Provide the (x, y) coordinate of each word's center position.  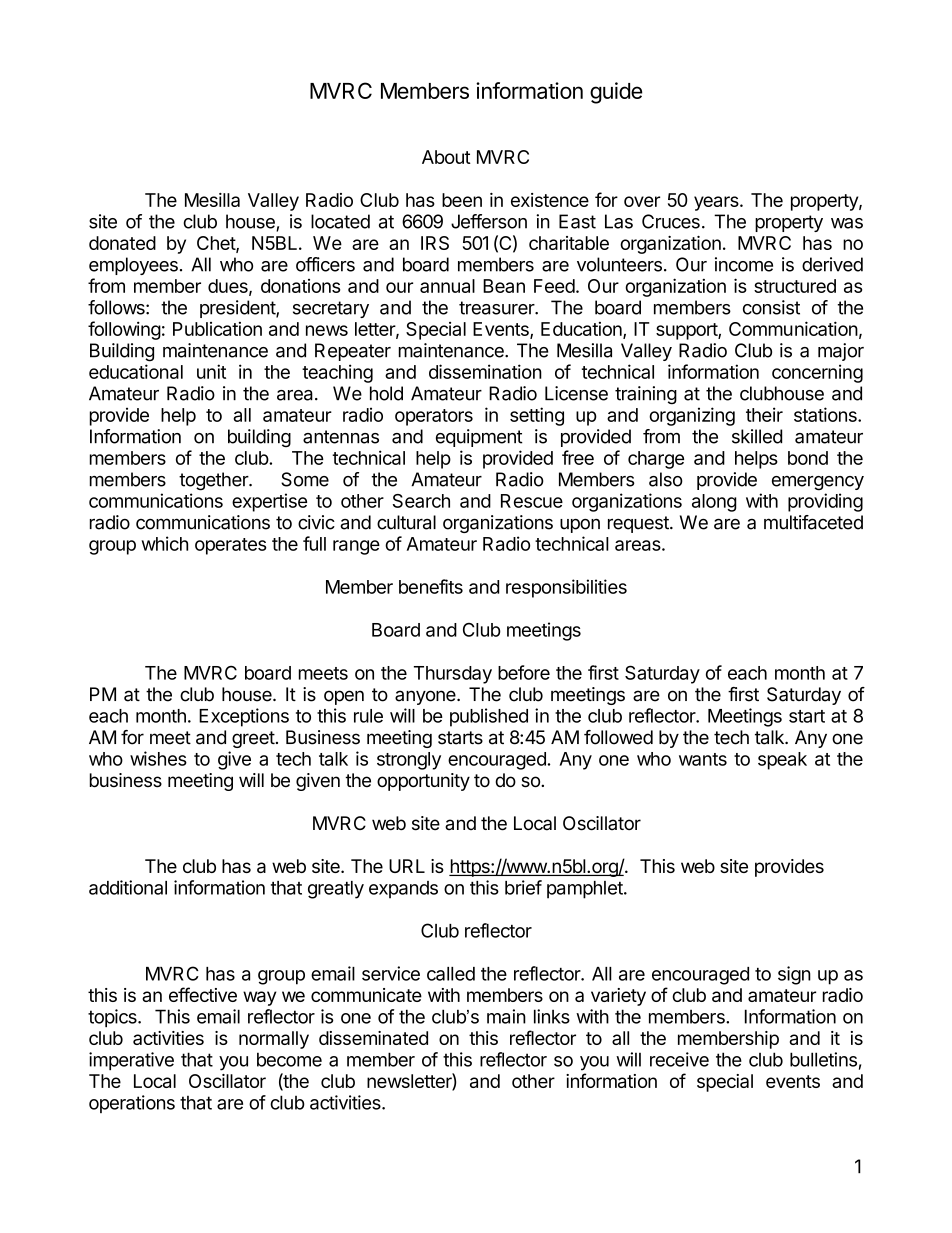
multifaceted (813, 522)
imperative (131, 1061)
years (717, 203)
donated (122, 243)
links (552, 1016)
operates (231, 546)
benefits (431, 586)
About (446, 157)
